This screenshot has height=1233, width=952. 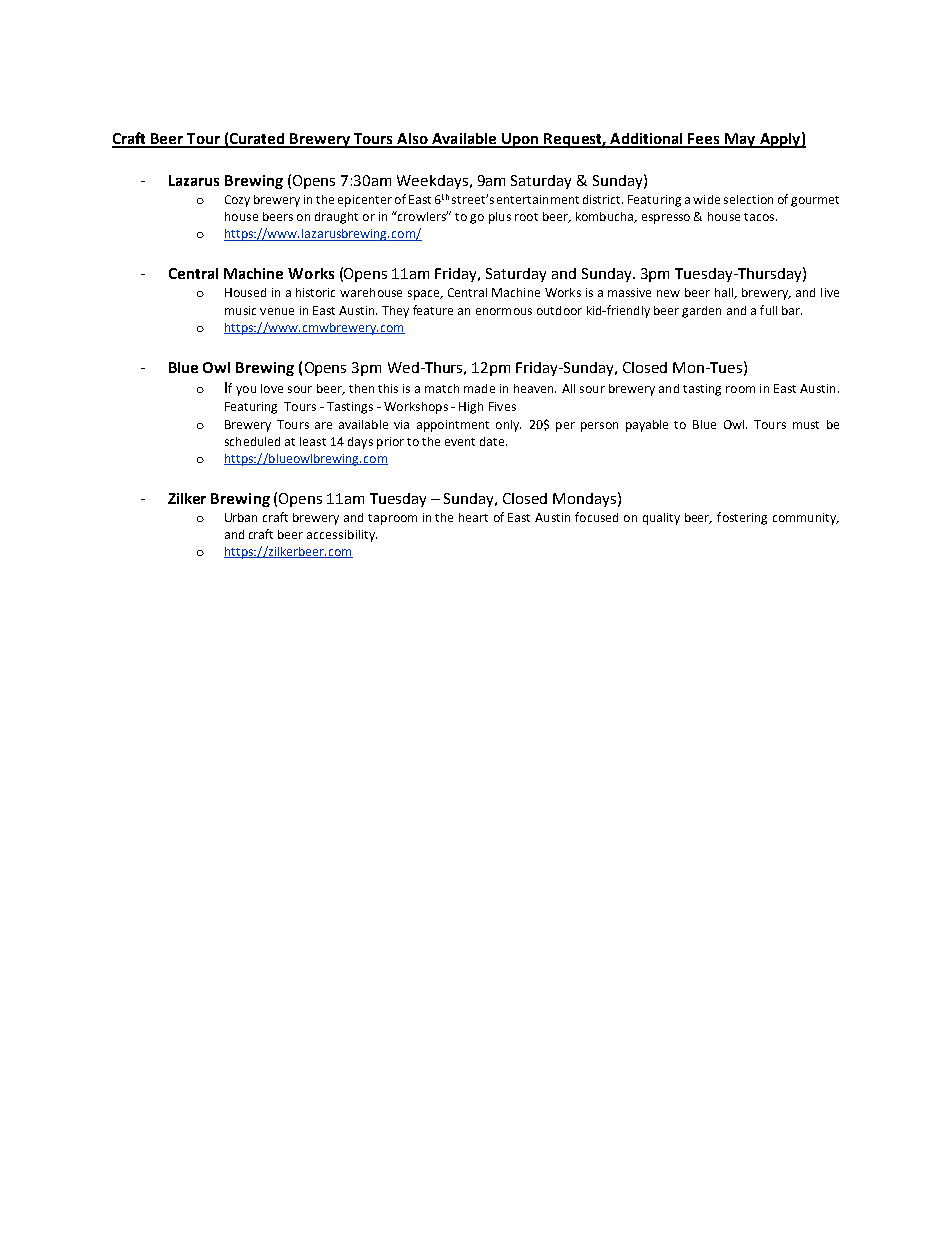 What do you see at coordinates (521, 140) in the screenshot?
I see `Upon` at bounding box center [521, 140].
